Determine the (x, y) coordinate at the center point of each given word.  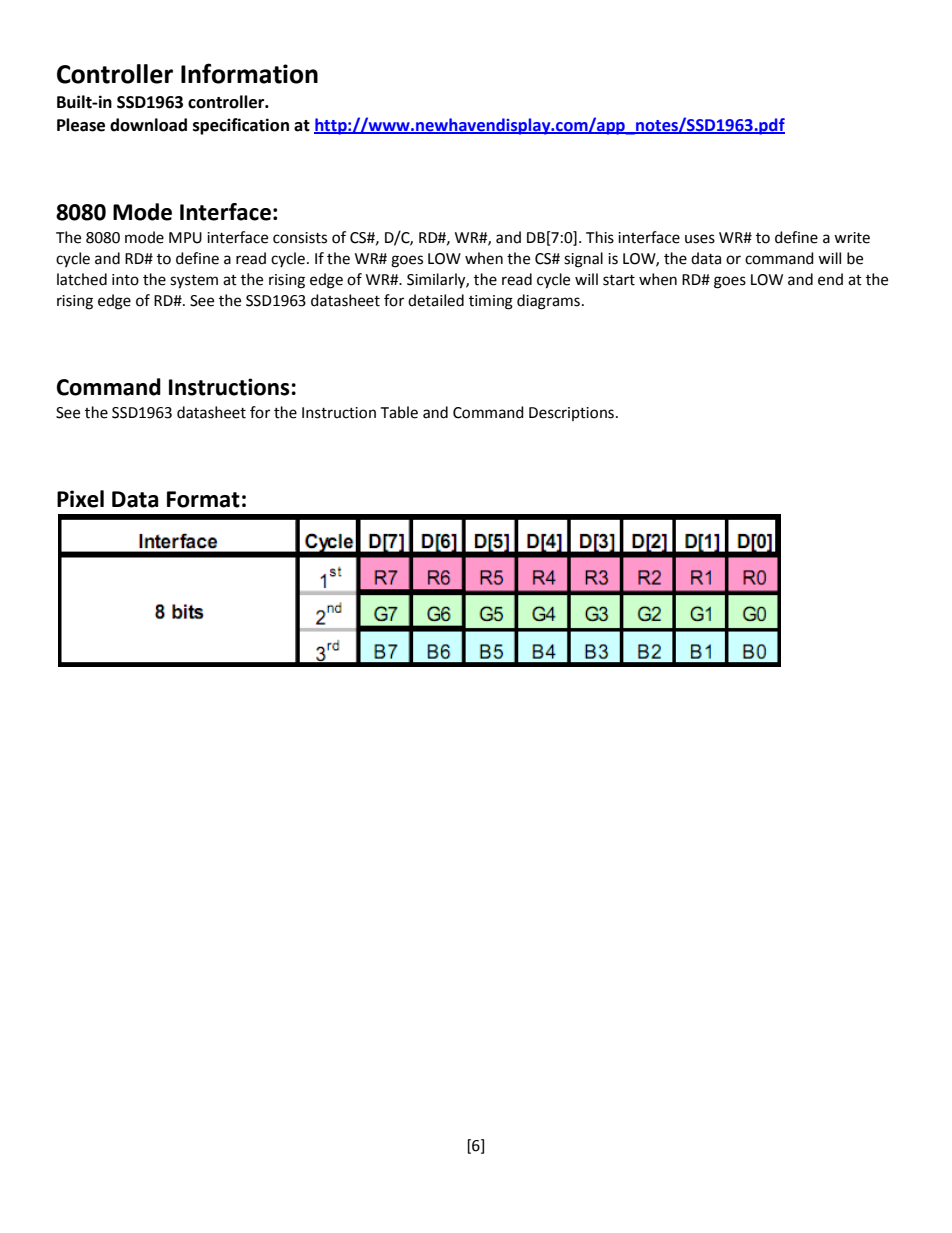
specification (241, 126)
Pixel (80, 499)
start (619, 280)
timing (491, 302)
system (194, 282)
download (148, 125)
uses (700, 239)
